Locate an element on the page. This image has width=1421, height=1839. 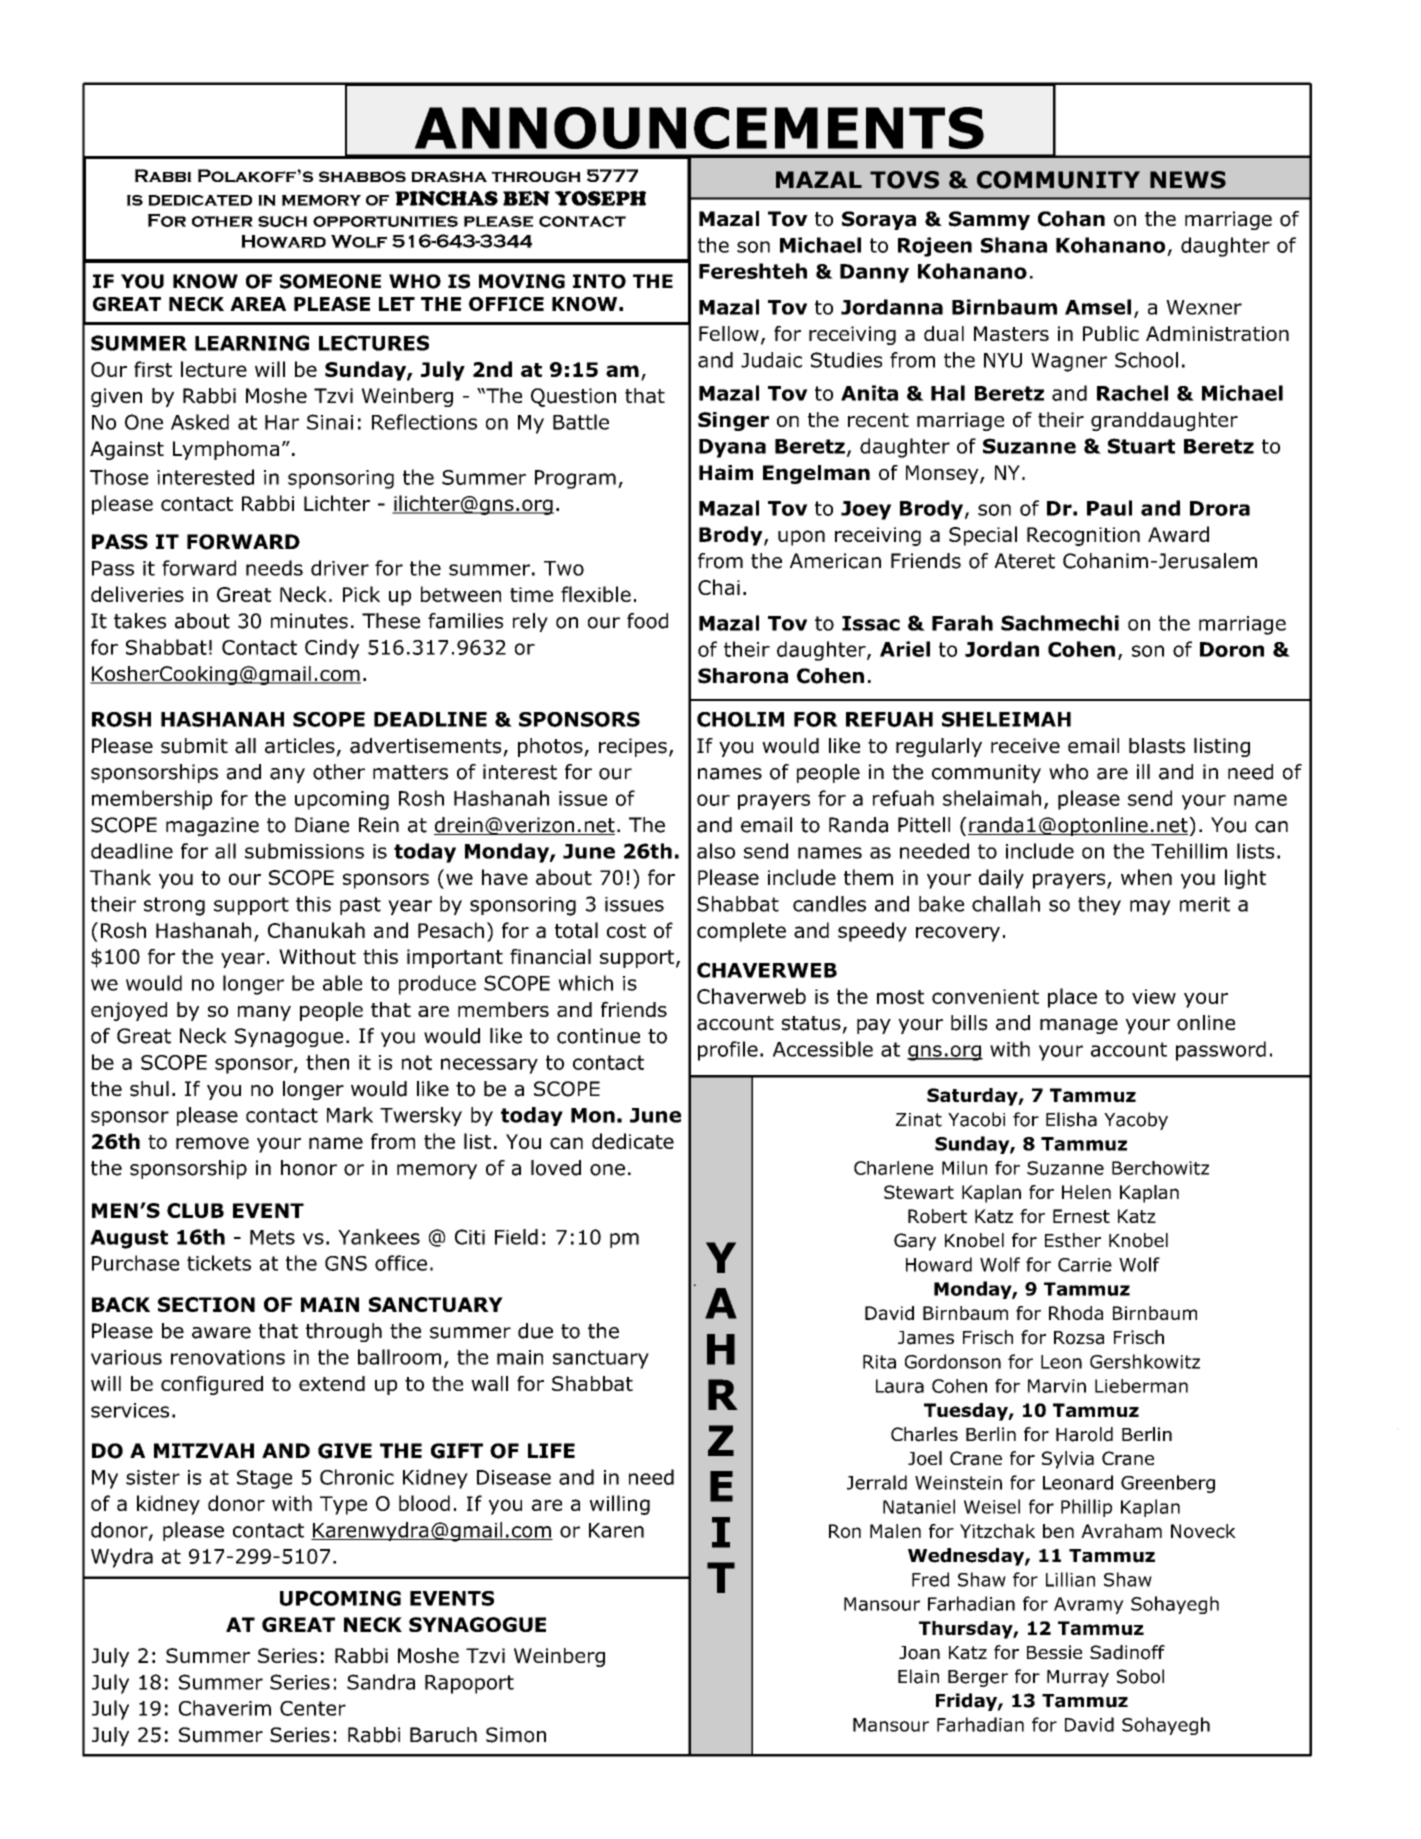
due is located at coordinates (535, 1331).
